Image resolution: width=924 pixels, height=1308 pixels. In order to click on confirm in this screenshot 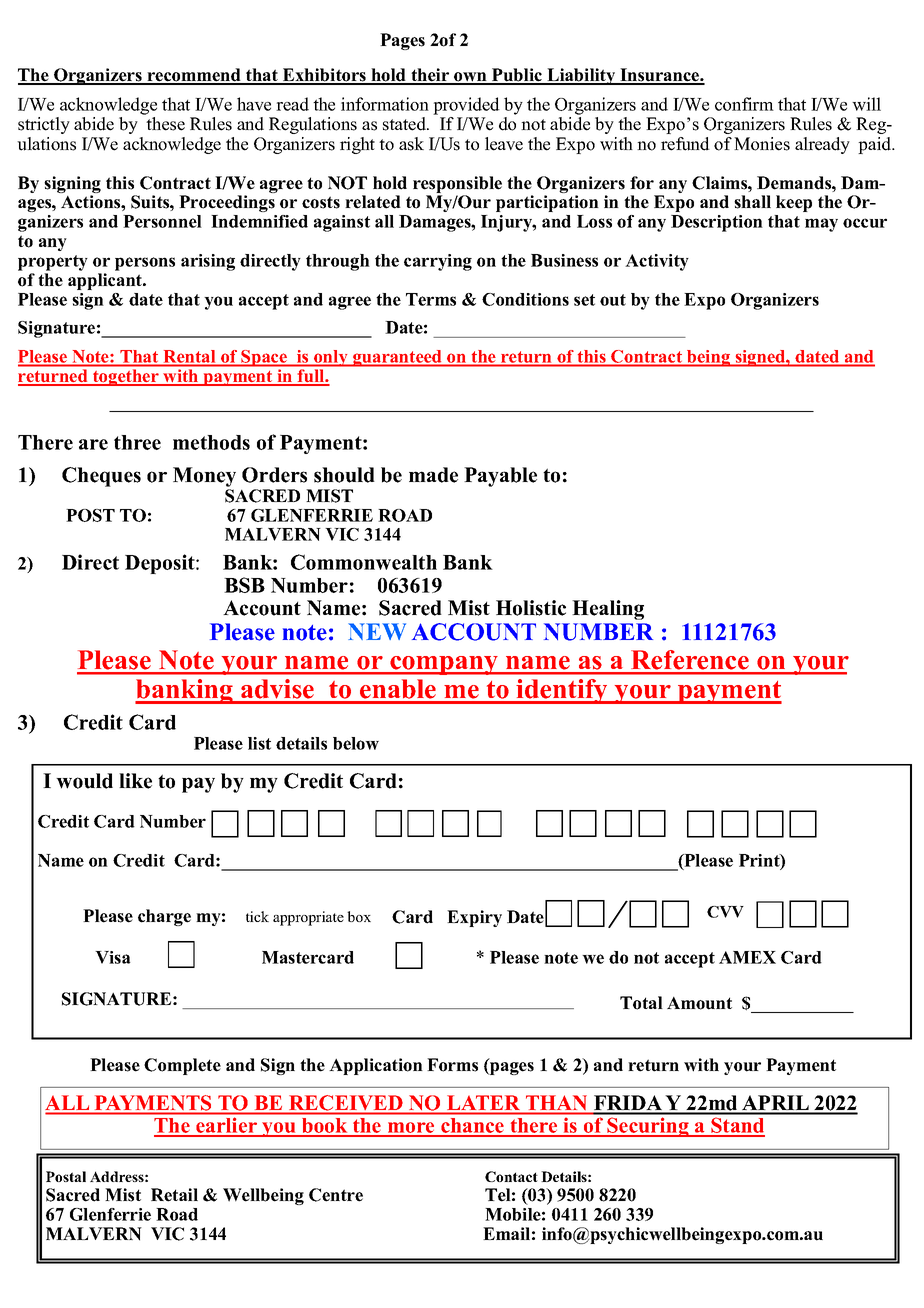, I will do `click(744, 104)`.
